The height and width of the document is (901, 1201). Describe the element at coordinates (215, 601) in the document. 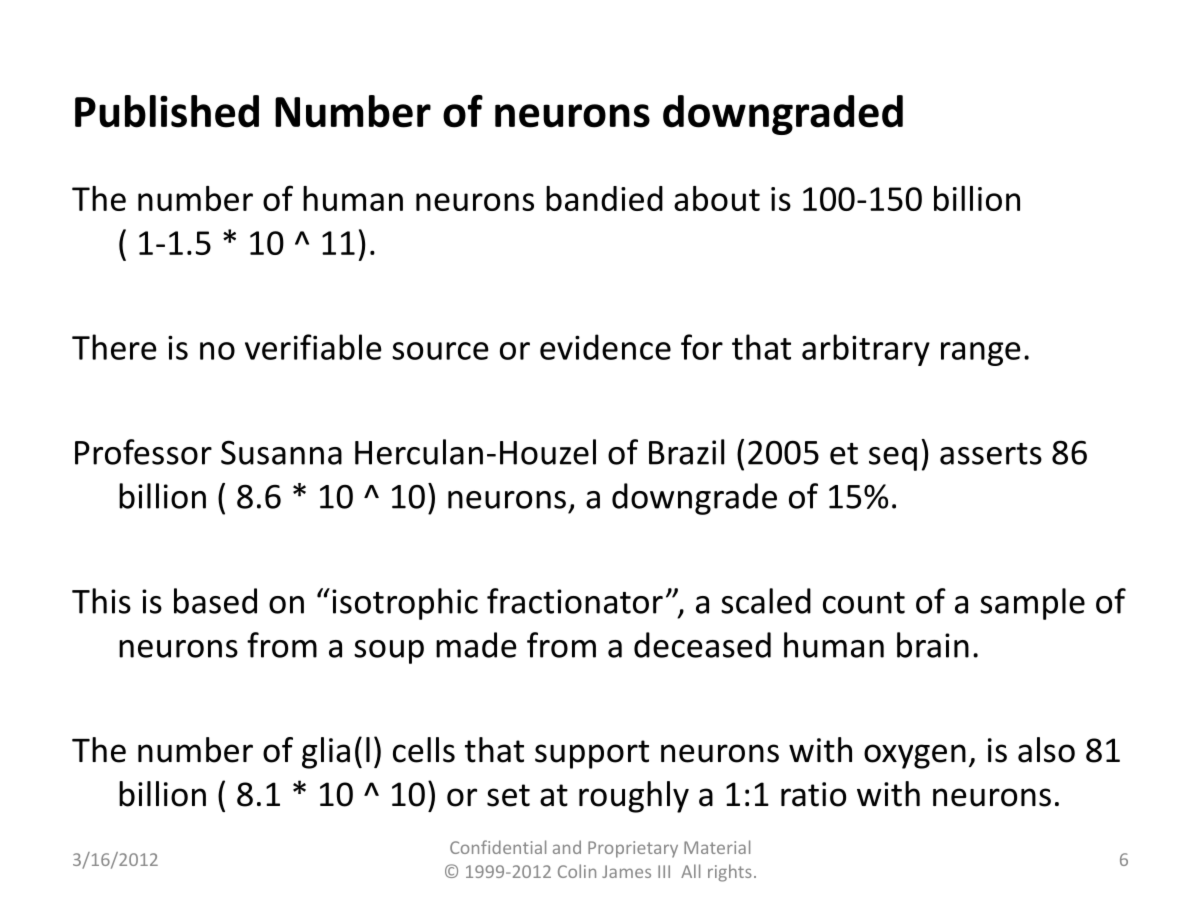

I see `based` at that location.
